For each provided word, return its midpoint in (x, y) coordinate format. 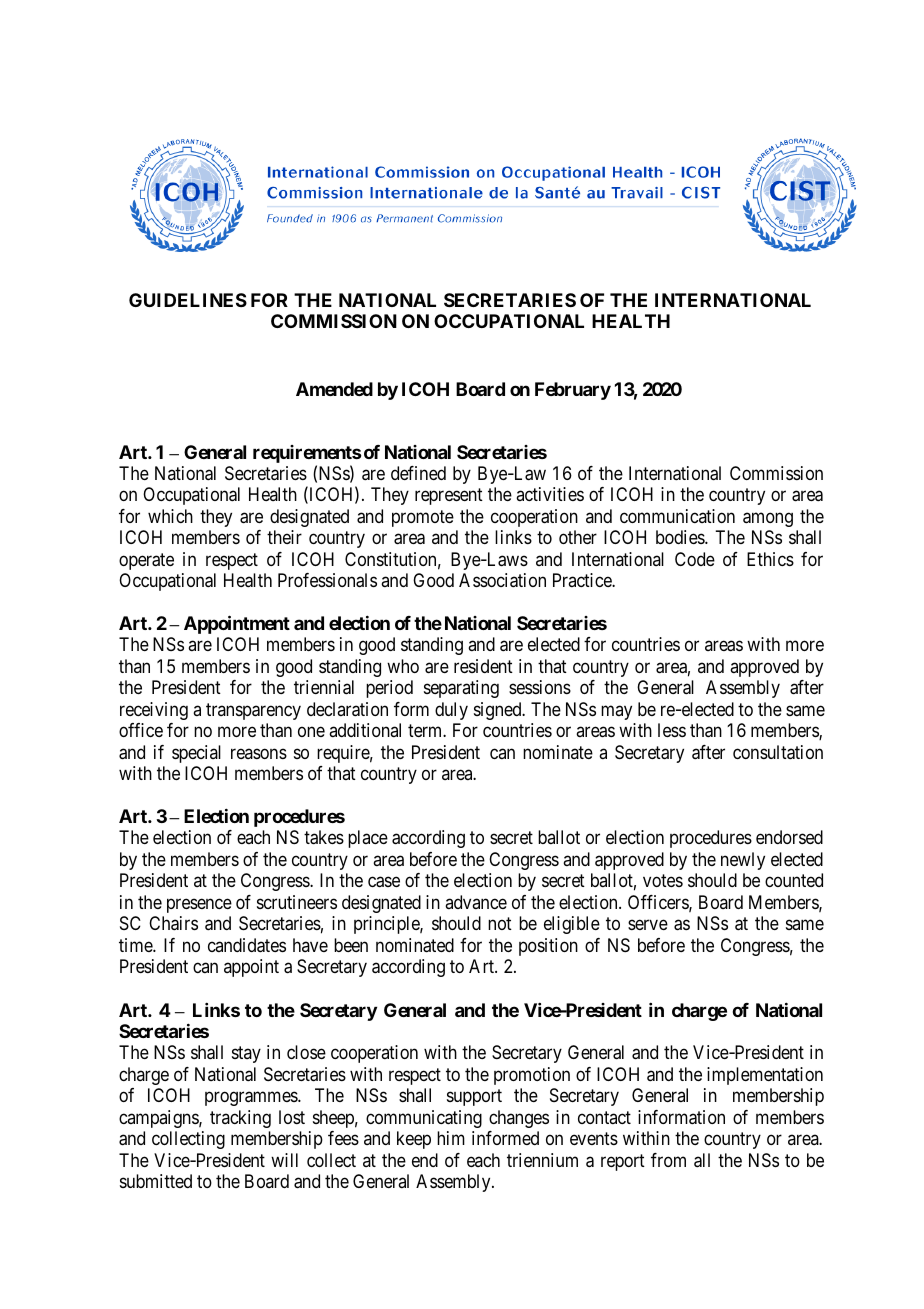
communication (677, 516)
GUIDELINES (188, 300)
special (196, 754)
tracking (240, 1119)
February (573, 391)
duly (451, 711)
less (672, 730)
